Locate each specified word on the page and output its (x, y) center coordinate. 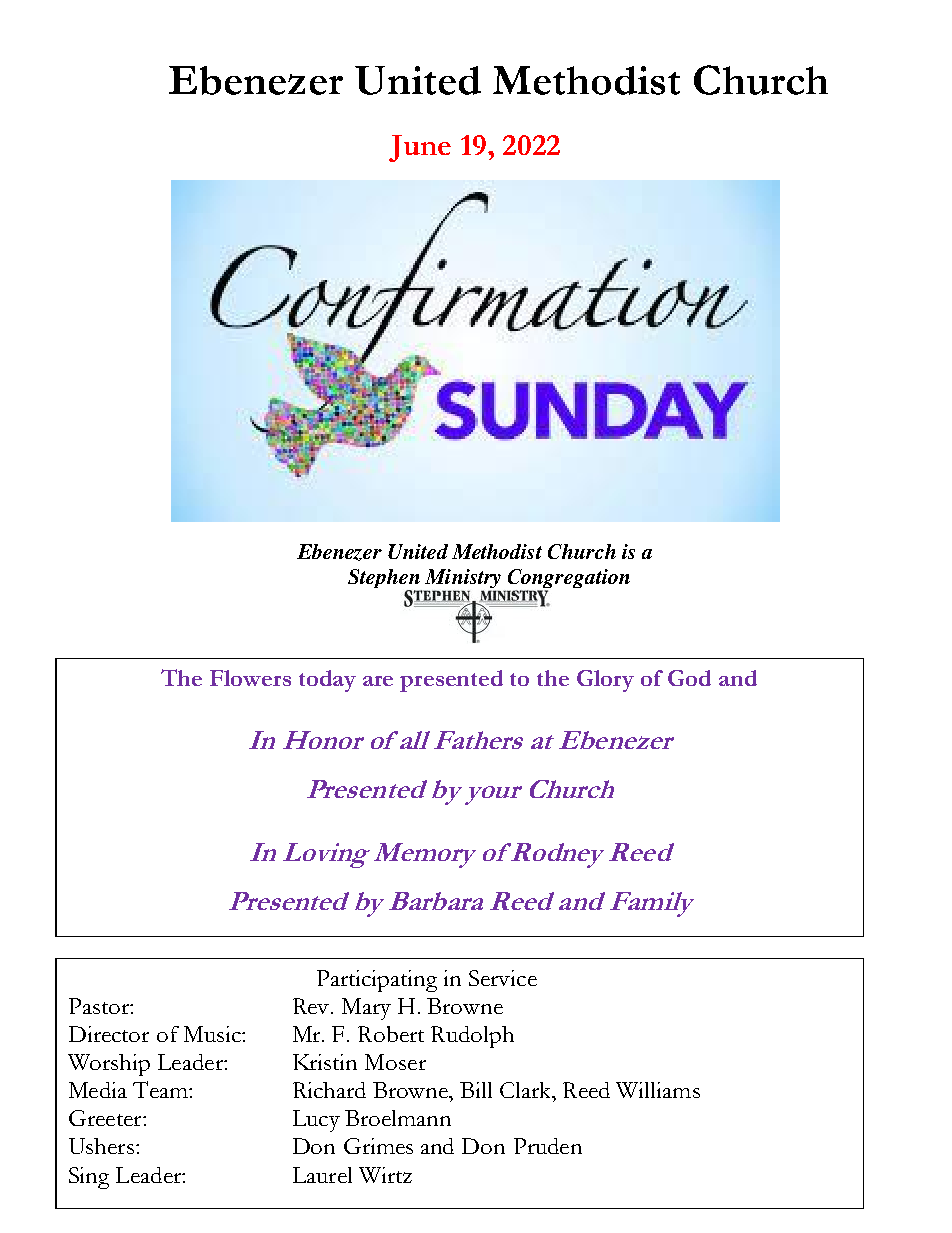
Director (109, 1034)
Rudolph (472, 1037)
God (689, 678)
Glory (605, 681)
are (378, 681)
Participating (377, 981)
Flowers (250, 678)
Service (503, 978)
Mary (366, 1009)
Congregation (568, 580)
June (420, 148)
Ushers (101, 1146)
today (327, 681)
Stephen (385, 580)
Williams (658, 1090)
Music (213, 1034)
